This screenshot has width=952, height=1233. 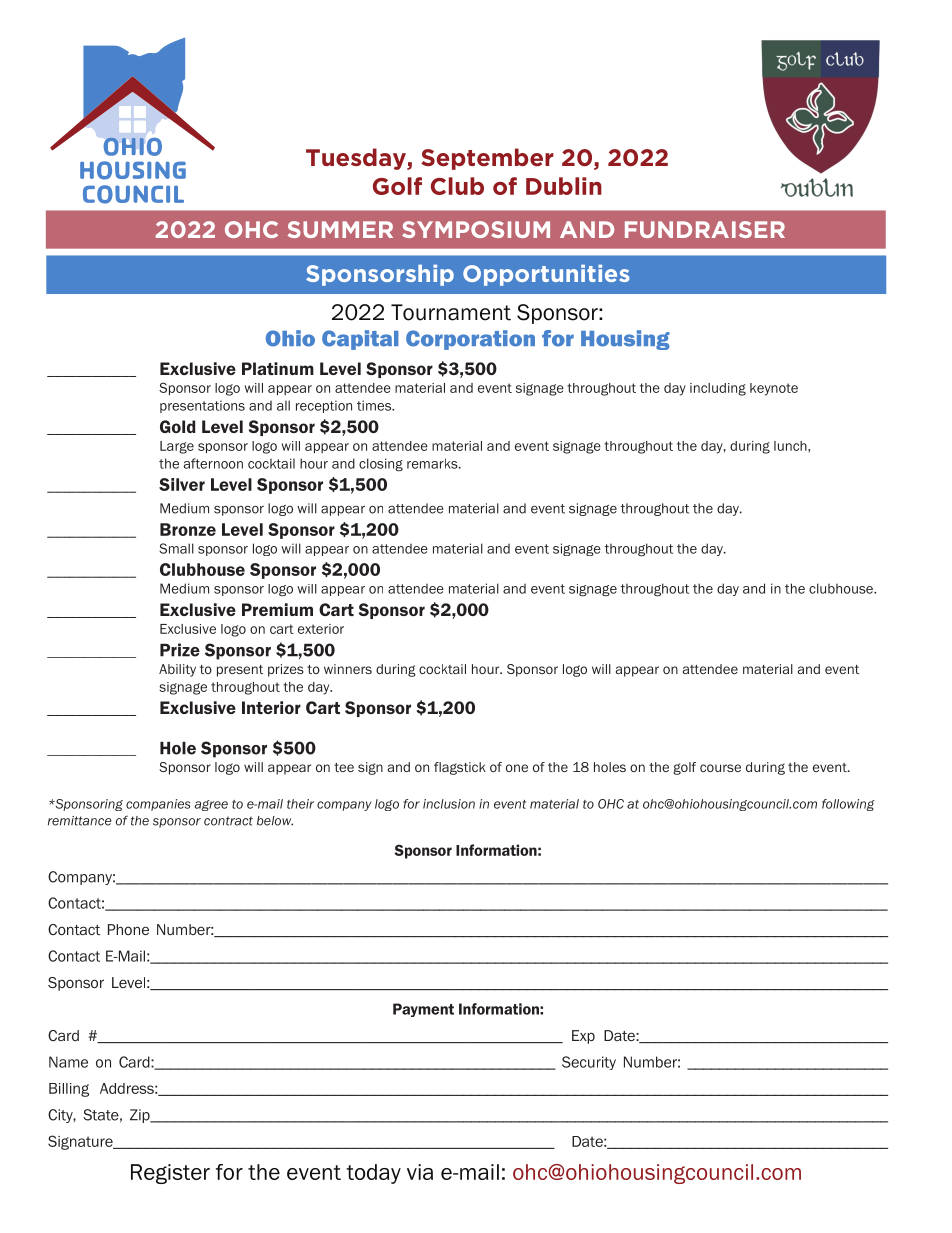 I want to click on SUMMER, so click(x=340, y=229).
